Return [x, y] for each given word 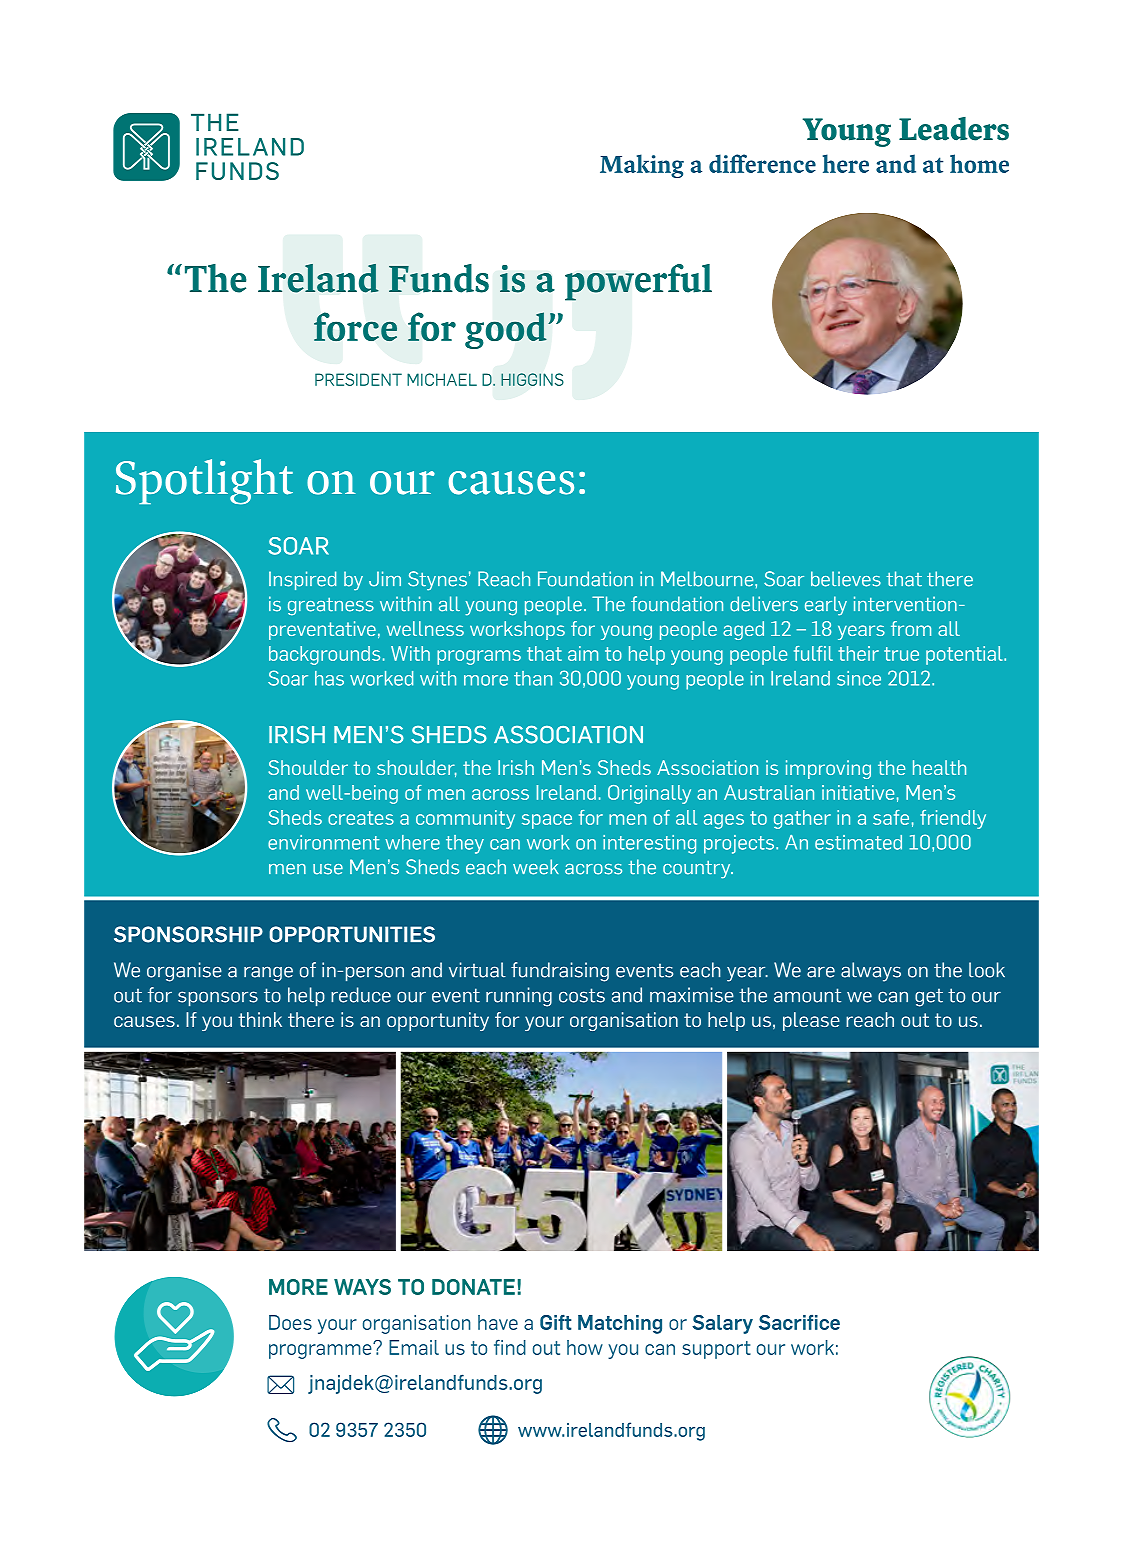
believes [846, 579]
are [821, 972]
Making [642, 166]
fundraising [560, 972]
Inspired [302, 580]
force [355, 326]
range [268, 974]
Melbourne [708, 579]
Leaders [954, 129]
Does [290, 1322]
